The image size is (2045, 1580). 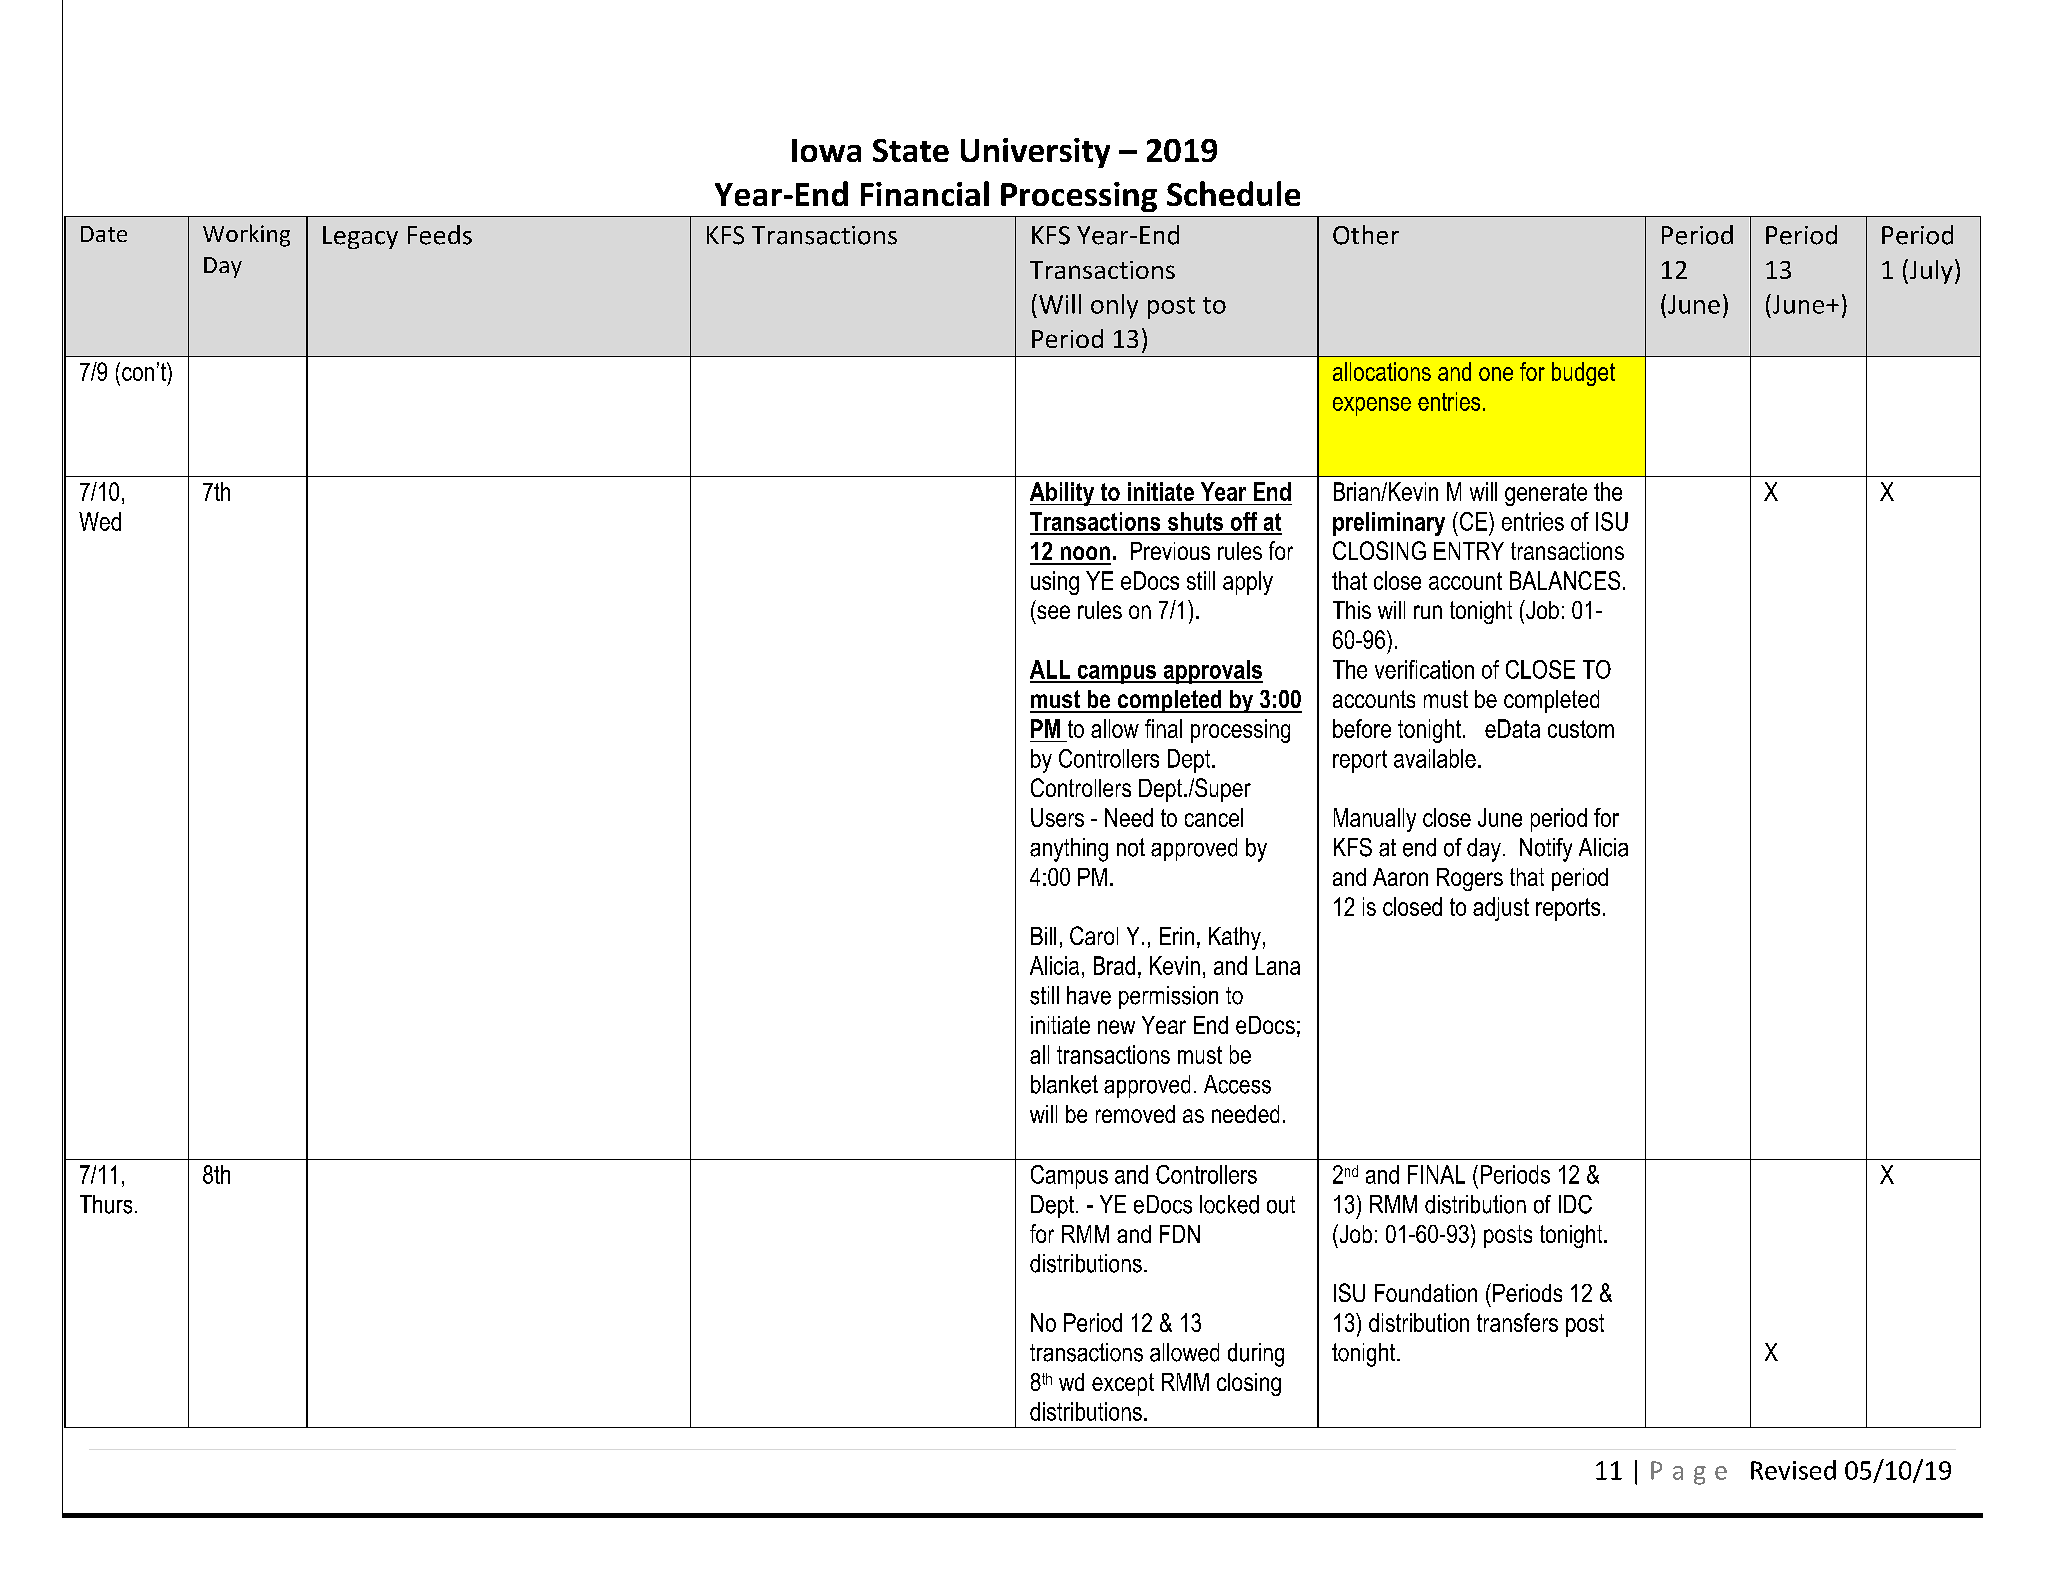 What do you see at coordinates (1053, 612) in the image?
I see `see` at bounding box center [1053, 612].
